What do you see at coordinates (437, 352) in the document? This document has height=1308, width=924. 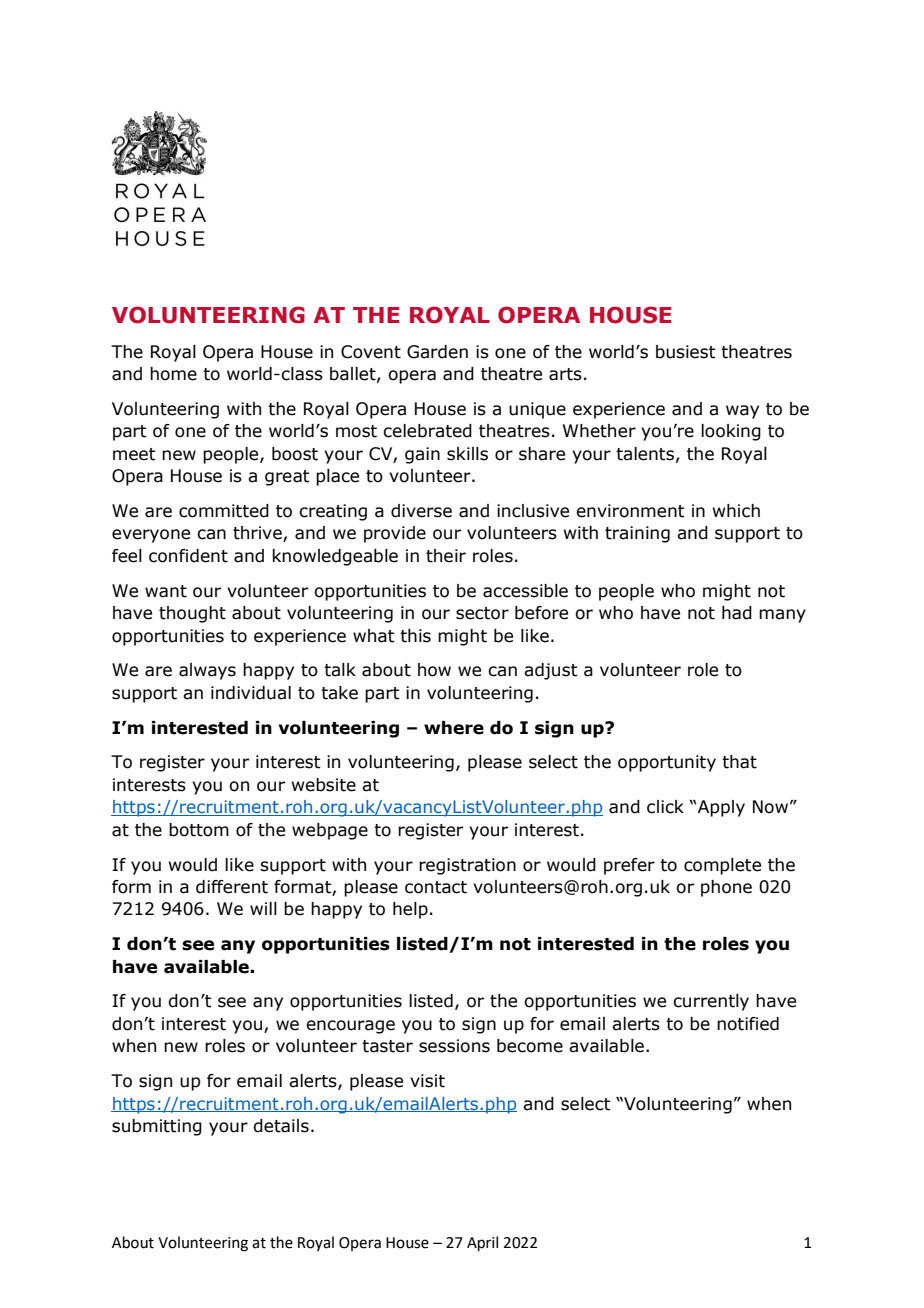 I see `Garden` at bounding box center [437, 352].
